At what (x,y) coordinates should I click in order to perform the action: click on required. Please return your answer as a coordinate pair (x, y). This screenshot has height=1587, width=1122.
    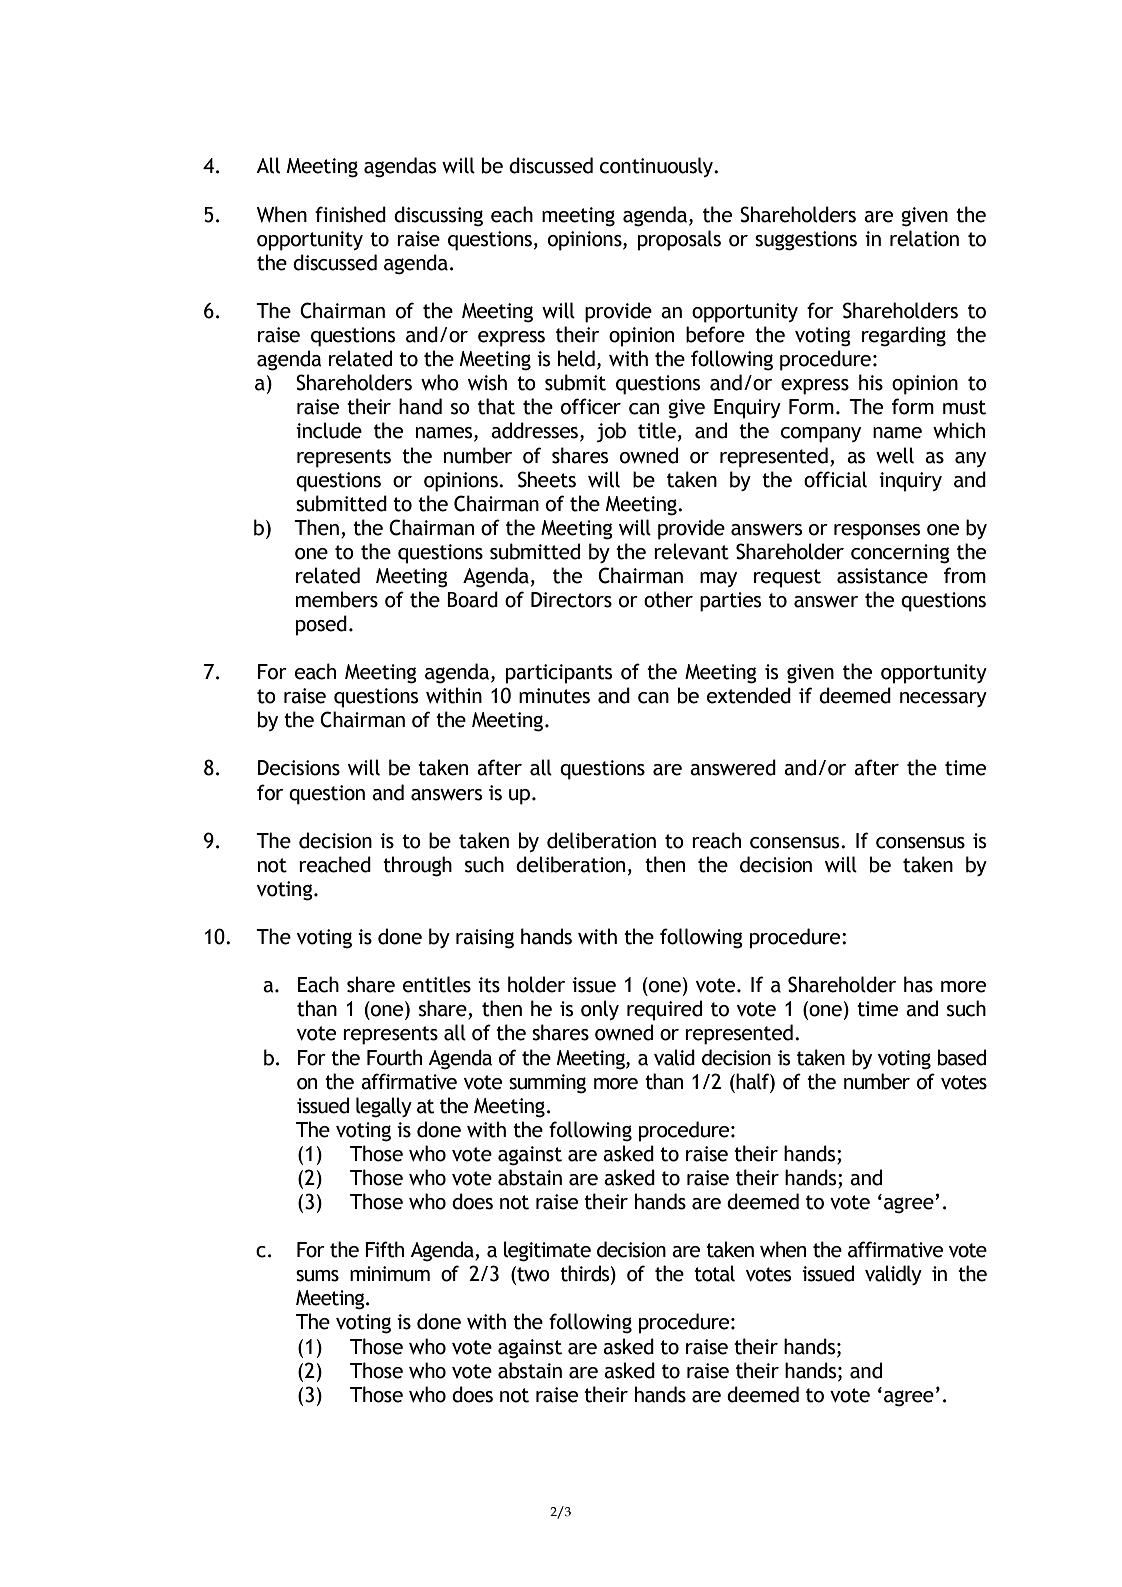
    Looking at the image, I should click on (664, 1010).
